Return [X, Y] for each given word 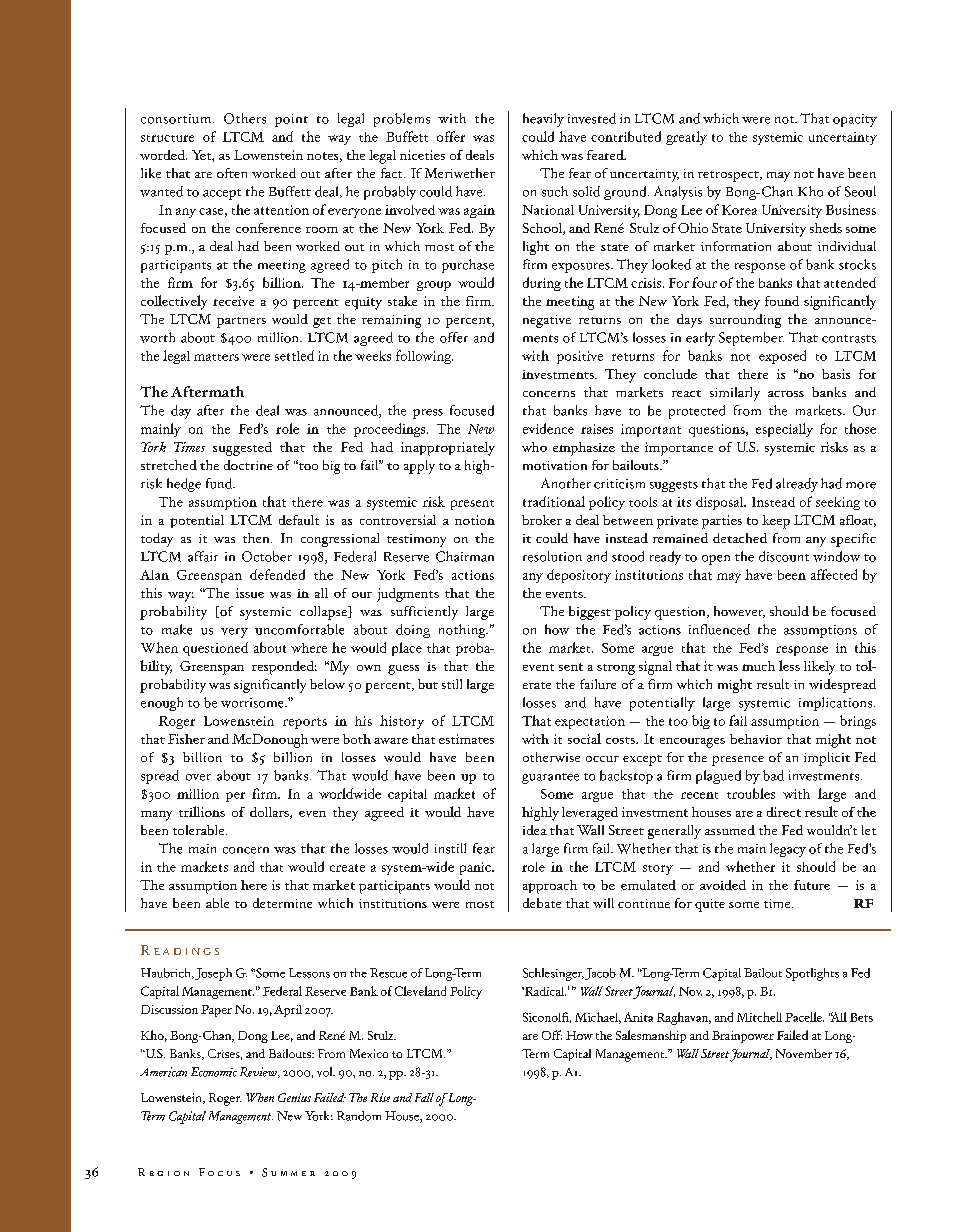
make [177, 629]
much [758, 666]
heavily [543, 120]
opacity [855, 120]
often [232, 173]
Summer [288, 1172]
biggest [590, 613]
